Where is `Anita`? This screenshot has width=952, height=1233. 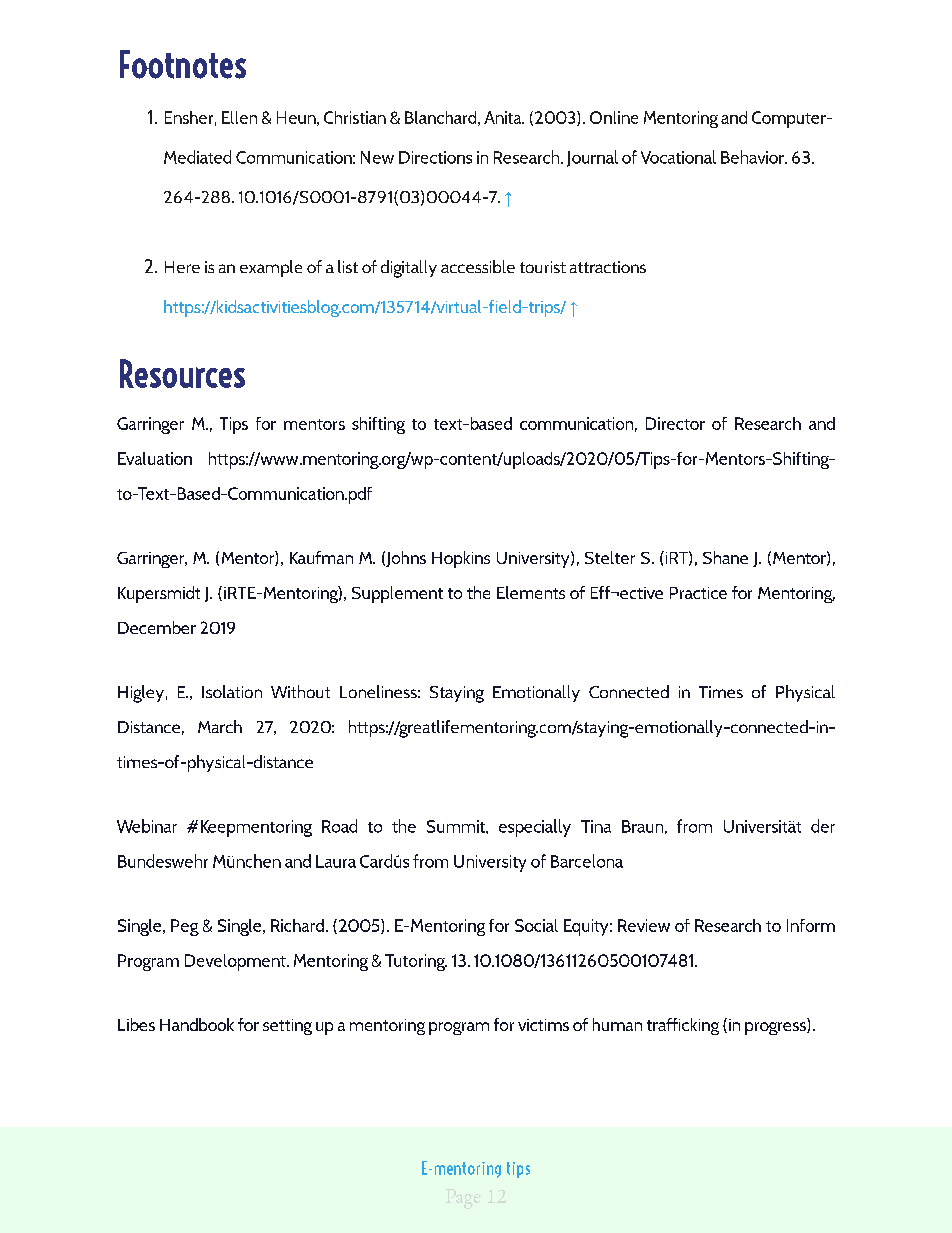
Anita is located at coordinates (504, 117).
